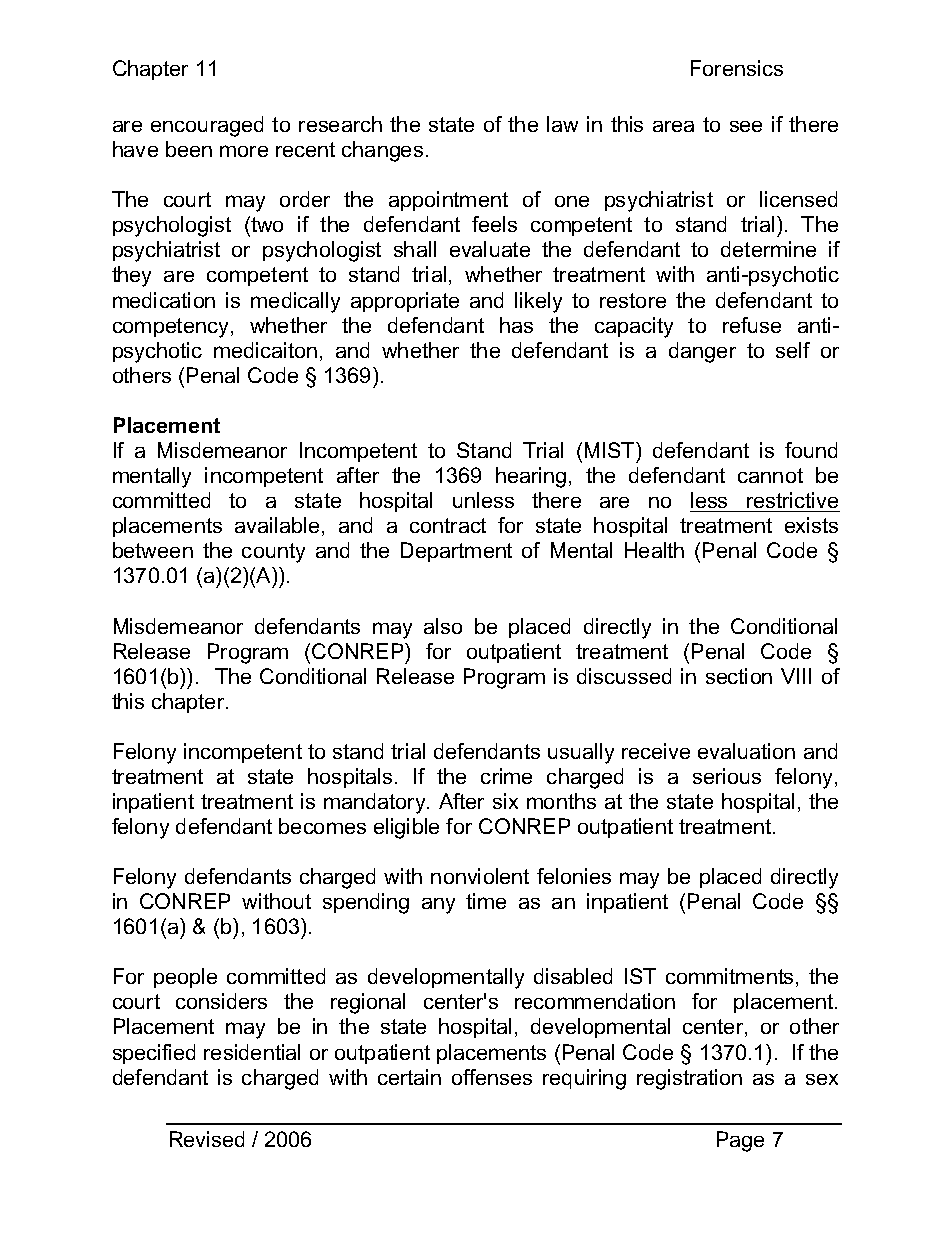 The image size is (952, 1233). What do you see at coordinates (443, 626) in the page?
I see `also` at bounding box center [443, 626].
